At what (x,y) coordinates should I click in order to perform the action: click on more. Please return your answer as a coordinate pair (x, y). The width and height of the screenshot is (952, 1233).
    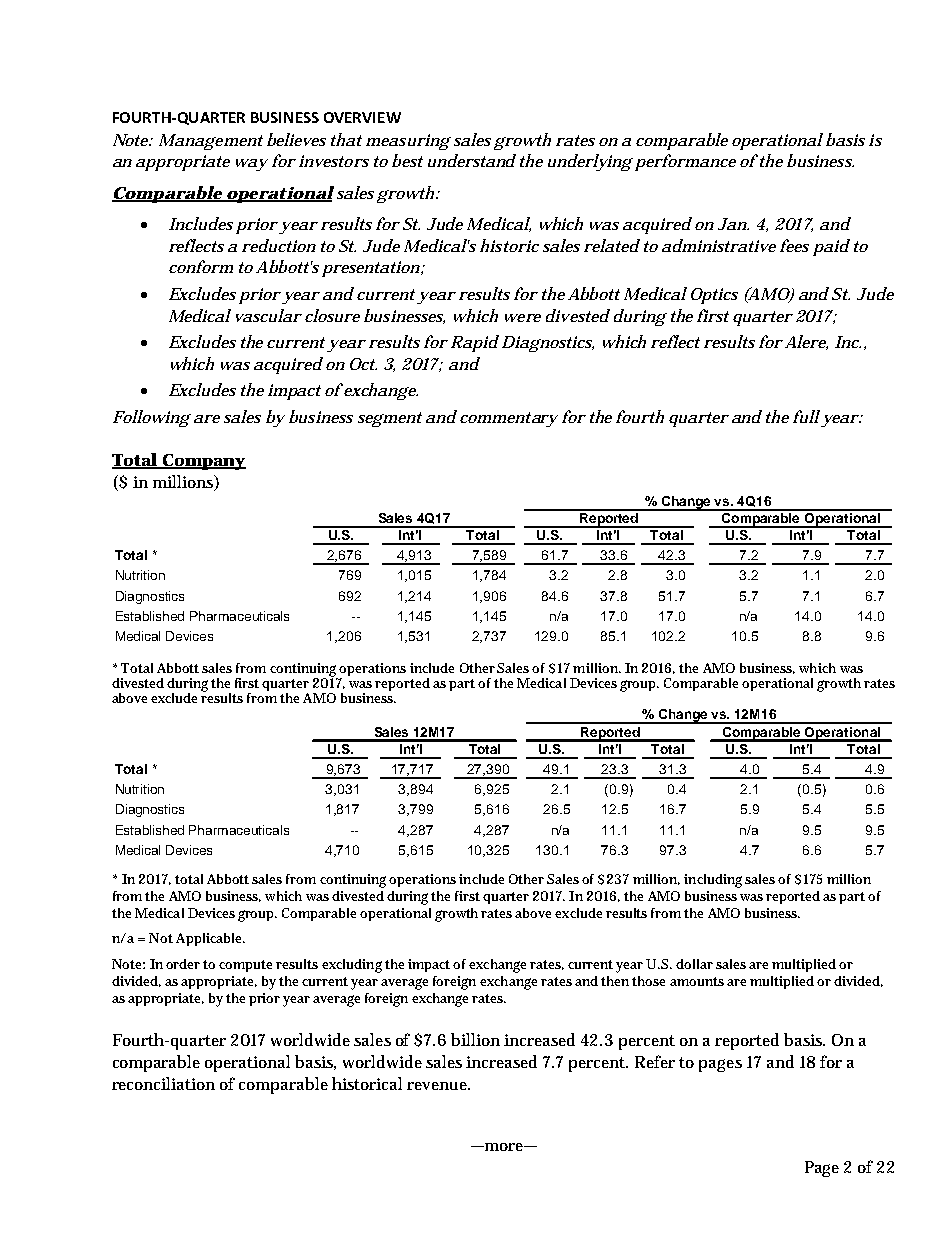
    Looking at the image, I should click on (504, 1147).
